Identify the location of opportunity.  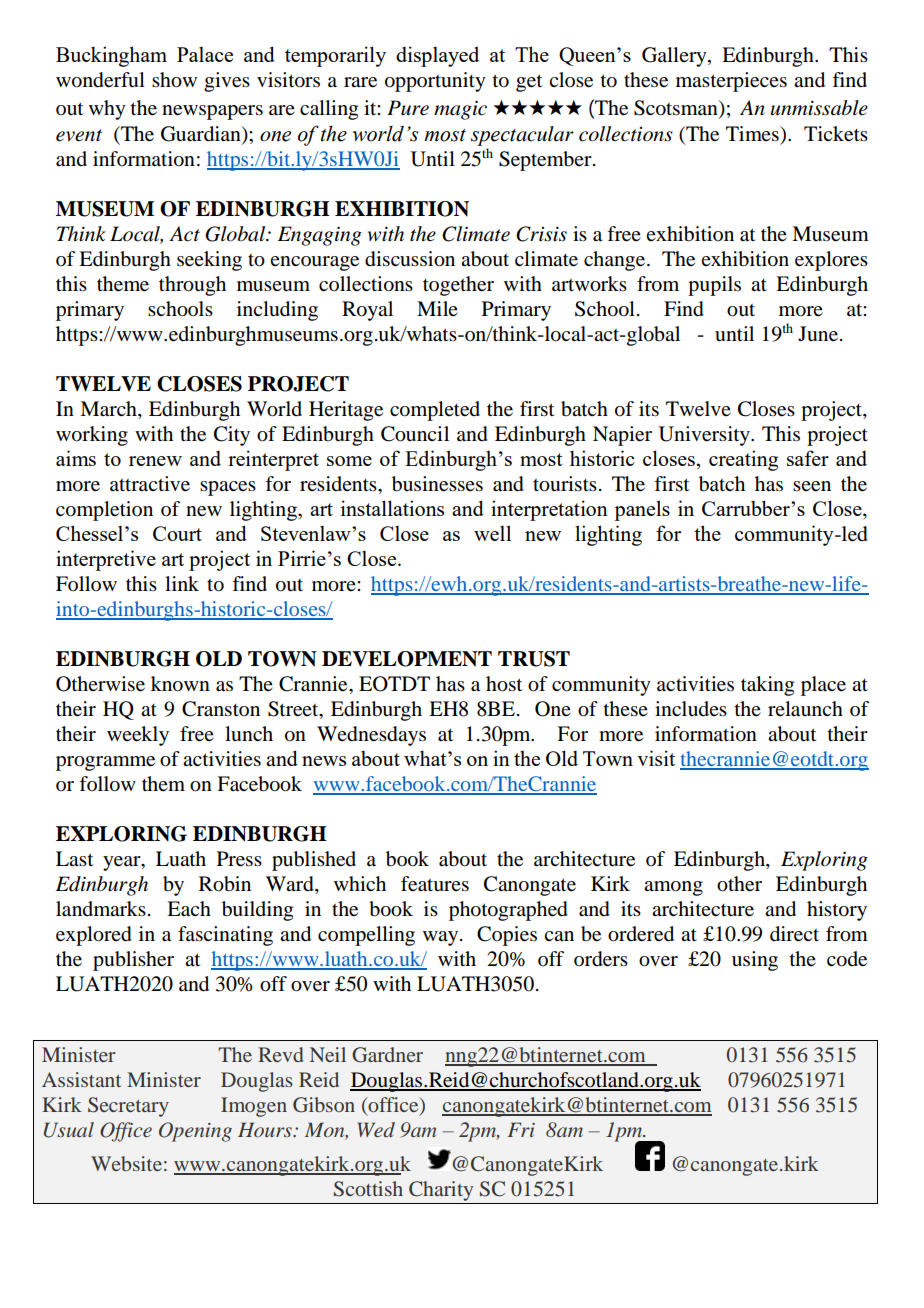
(435, 82).
